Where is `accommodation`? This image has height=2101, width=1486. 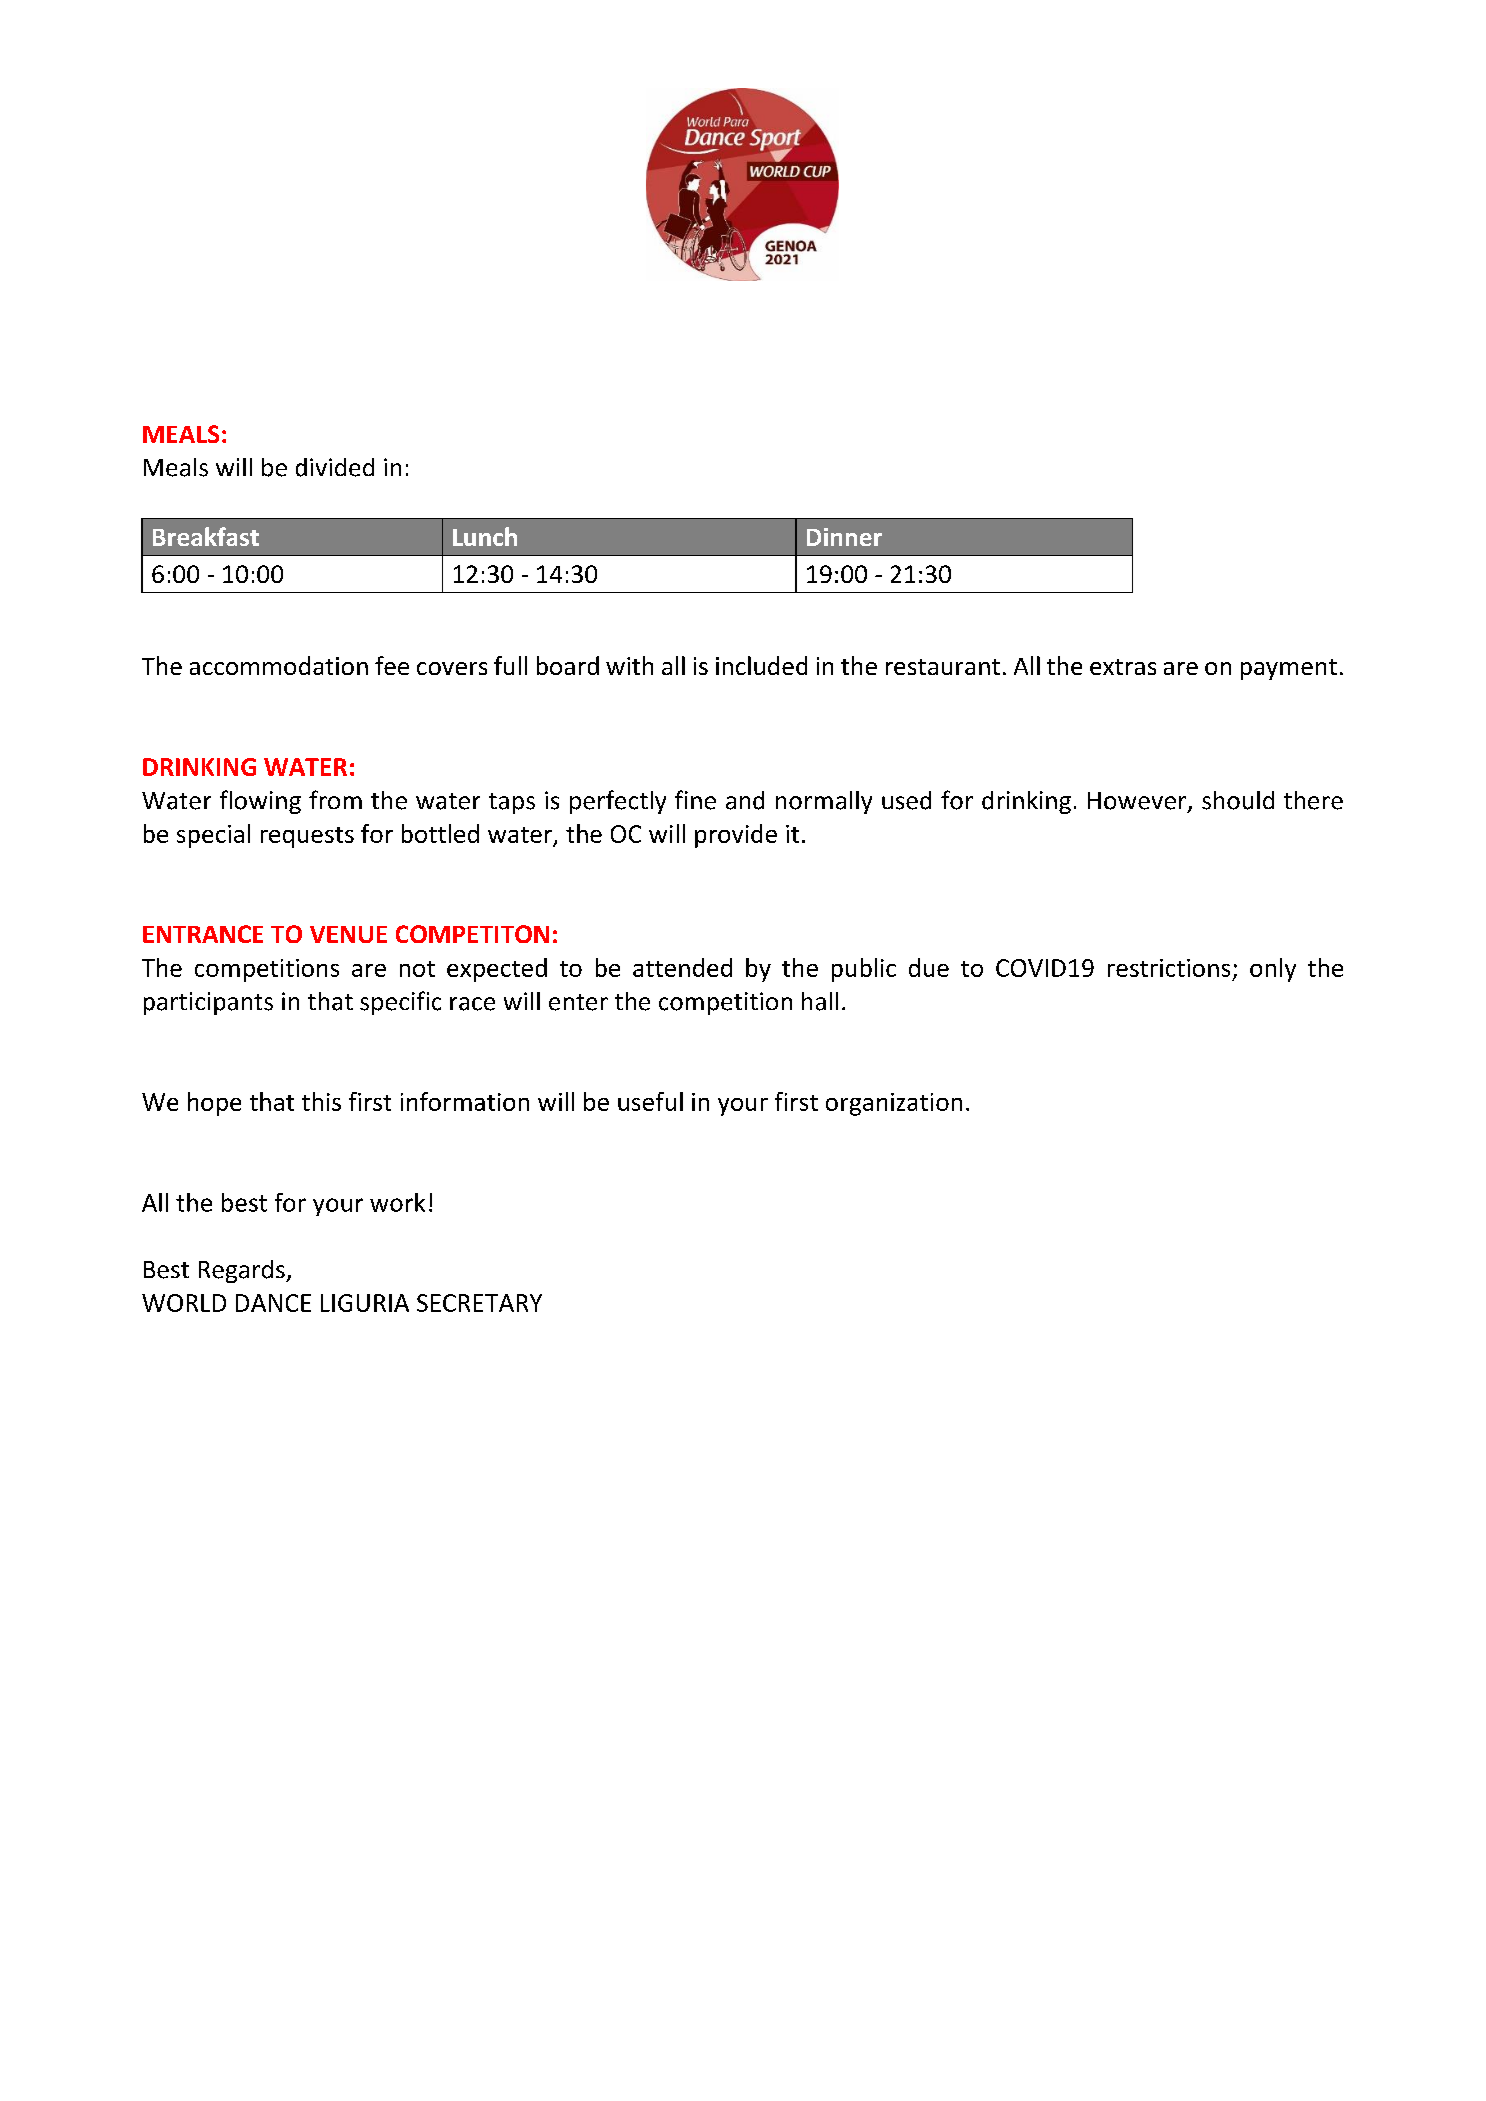
accommodation is located at coordinates (279, 665).
